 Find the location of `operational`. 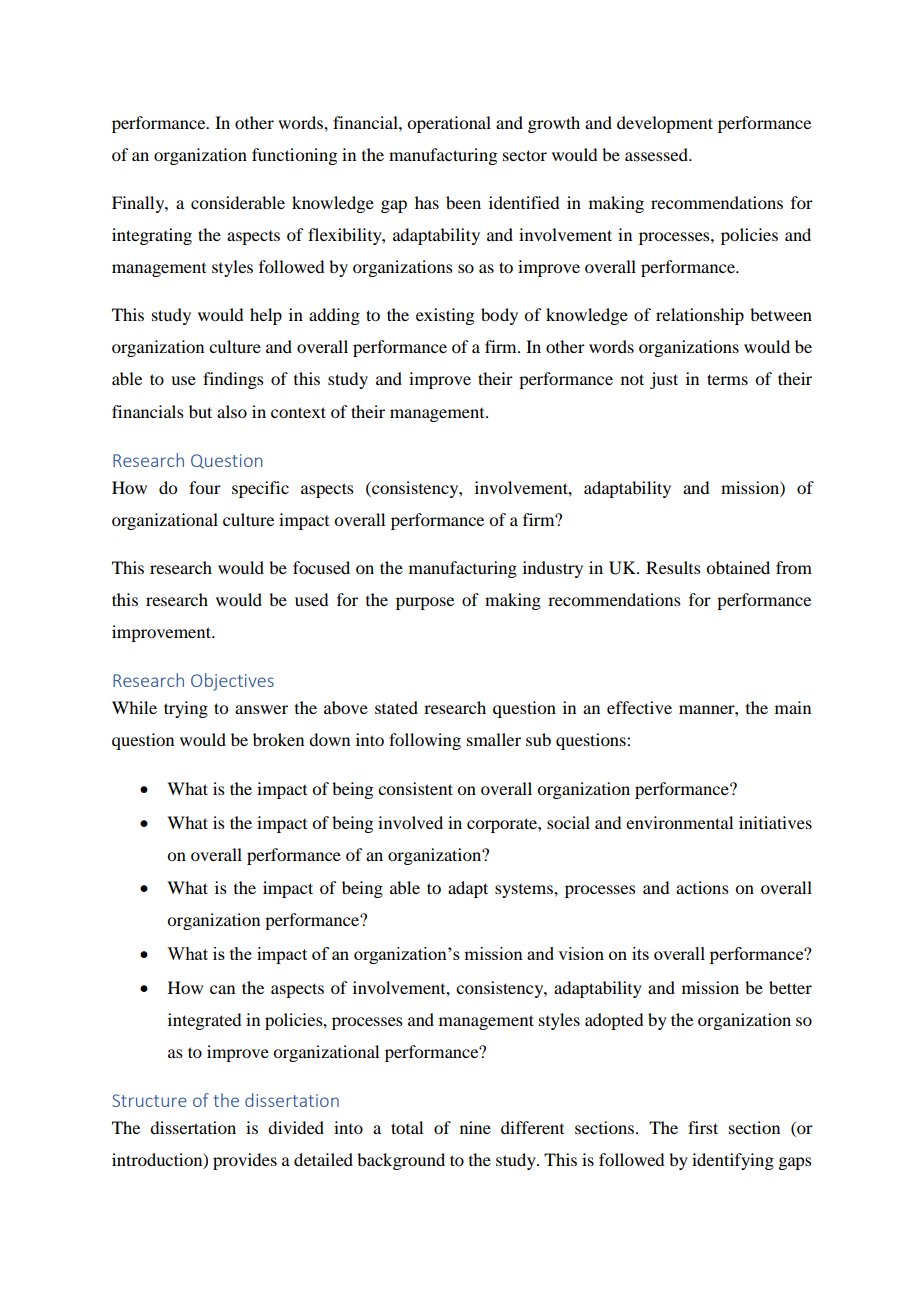

operational is located at coordinates (449, 124).
